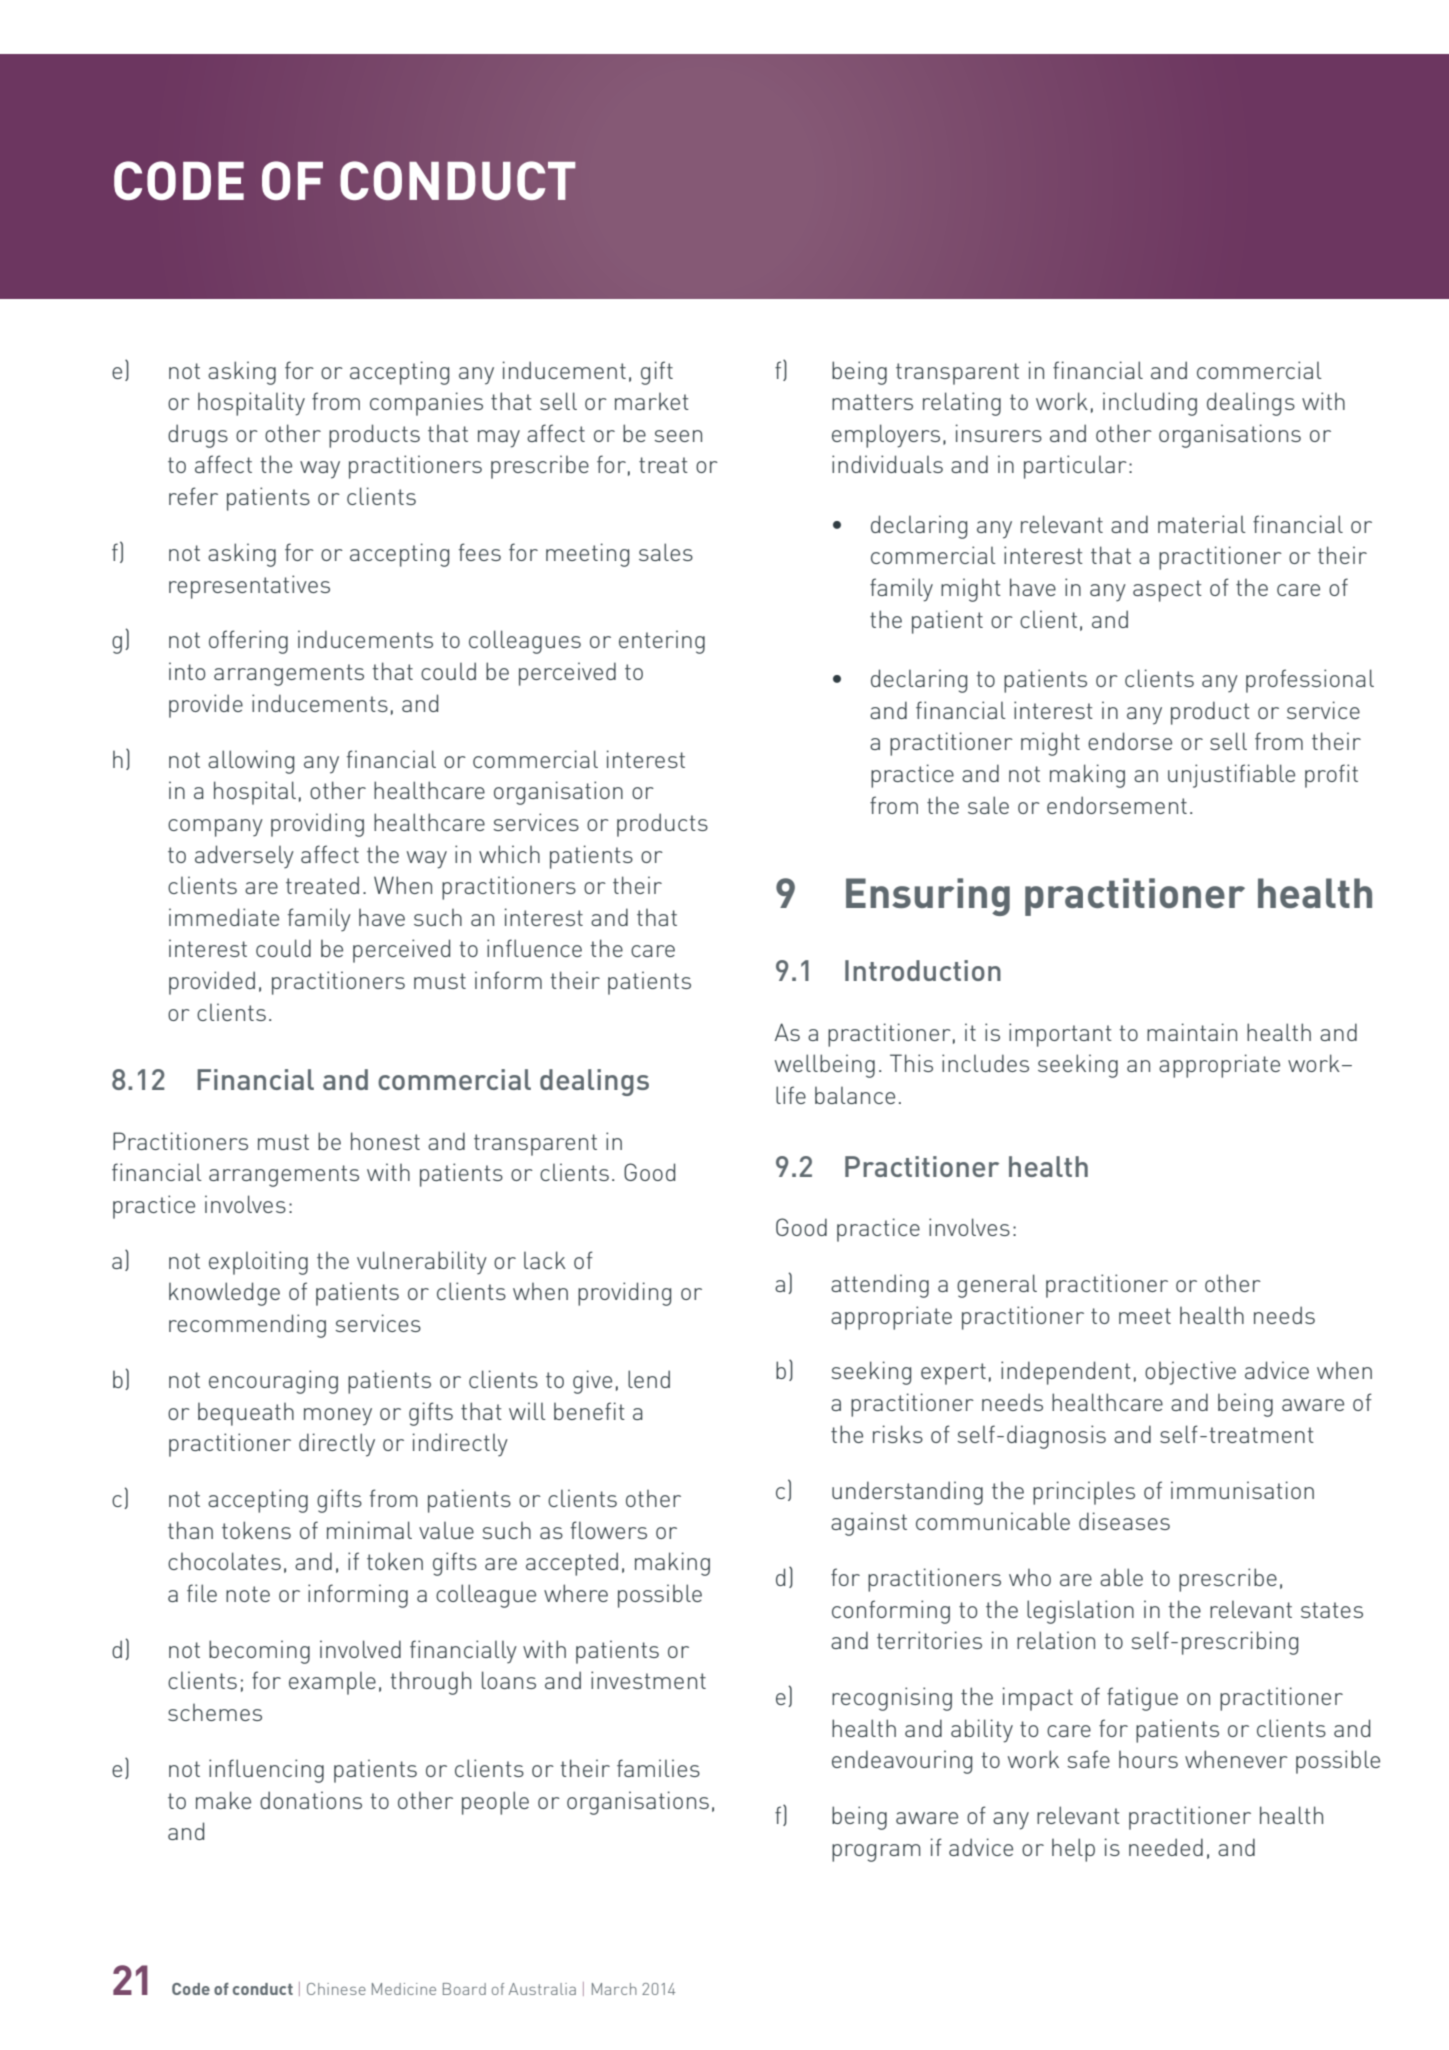  Describe the element at coordinates (1150, 404) in the screenshot. I see `including` at that location.
